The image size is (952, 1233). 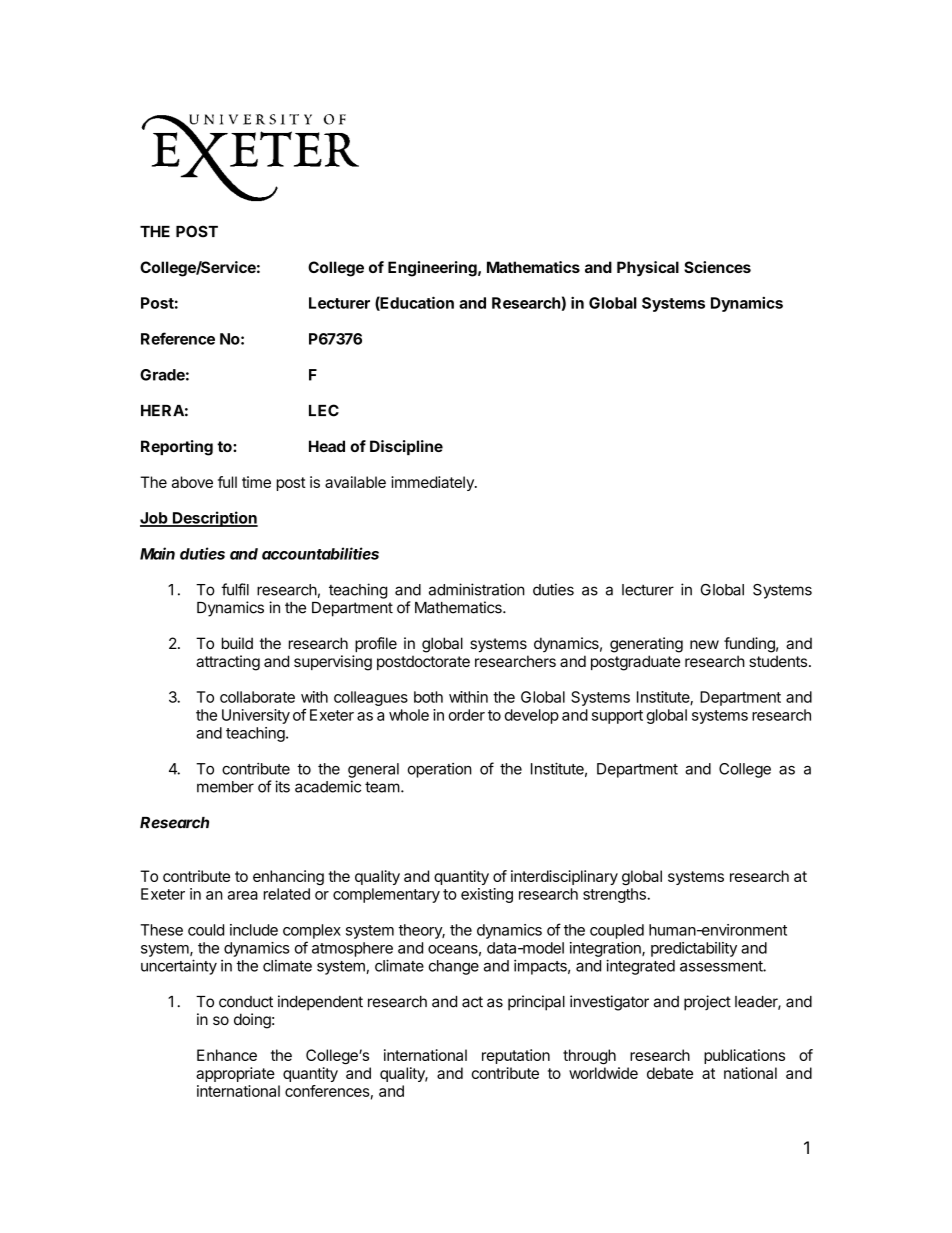 What do you see at coordinates (717, 267) in the screenshot?
I see `Sciences` at bounding box center [717, 267].
